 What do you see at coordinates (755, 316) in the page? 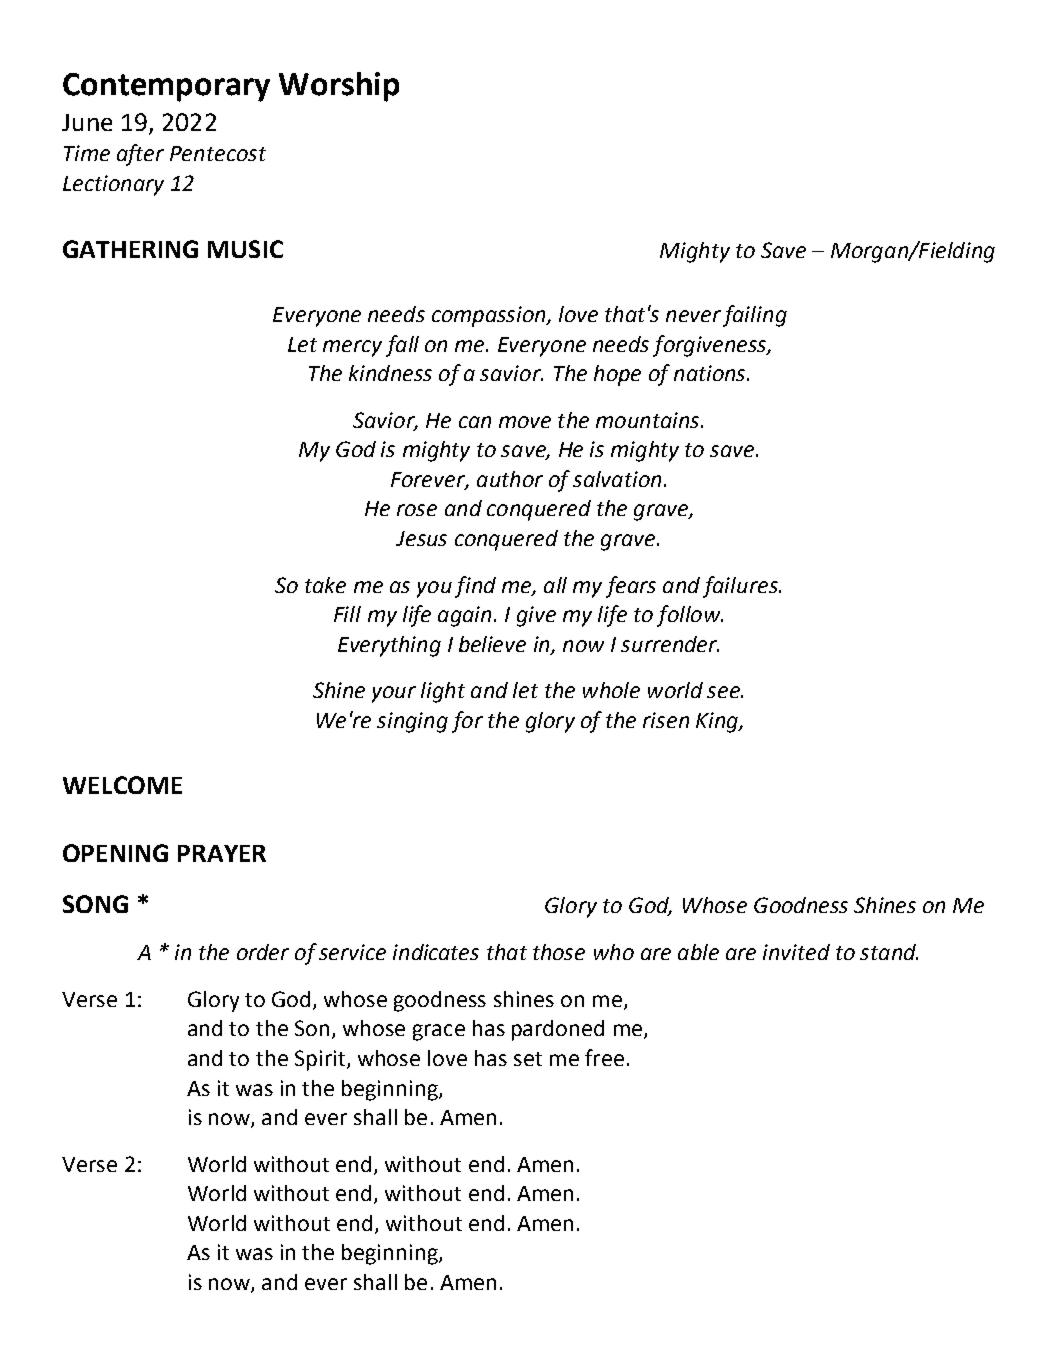
I see `failing` at bounding box center [755, 316].
